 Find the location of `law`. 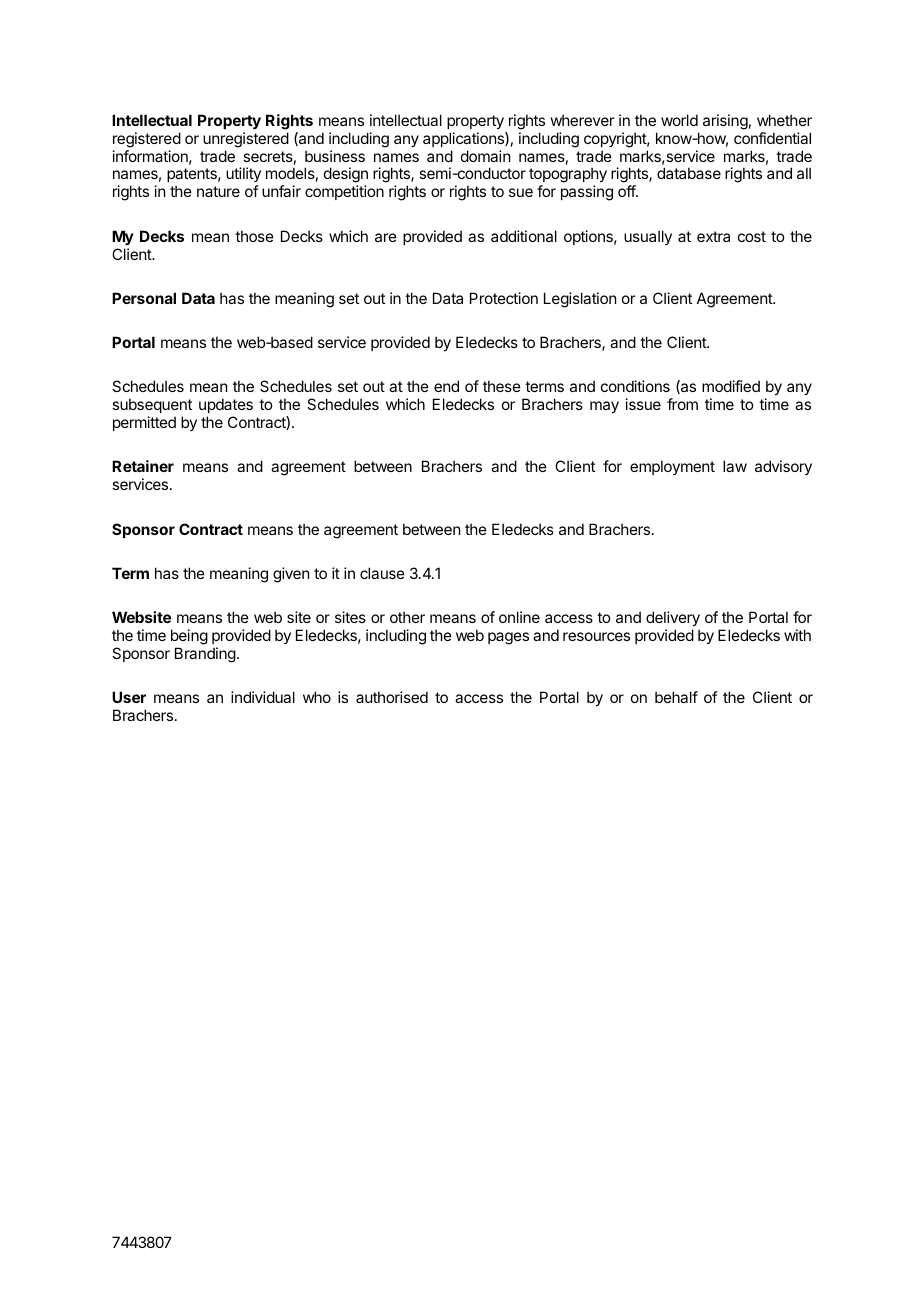

law is located at coordinates (735, 466).
